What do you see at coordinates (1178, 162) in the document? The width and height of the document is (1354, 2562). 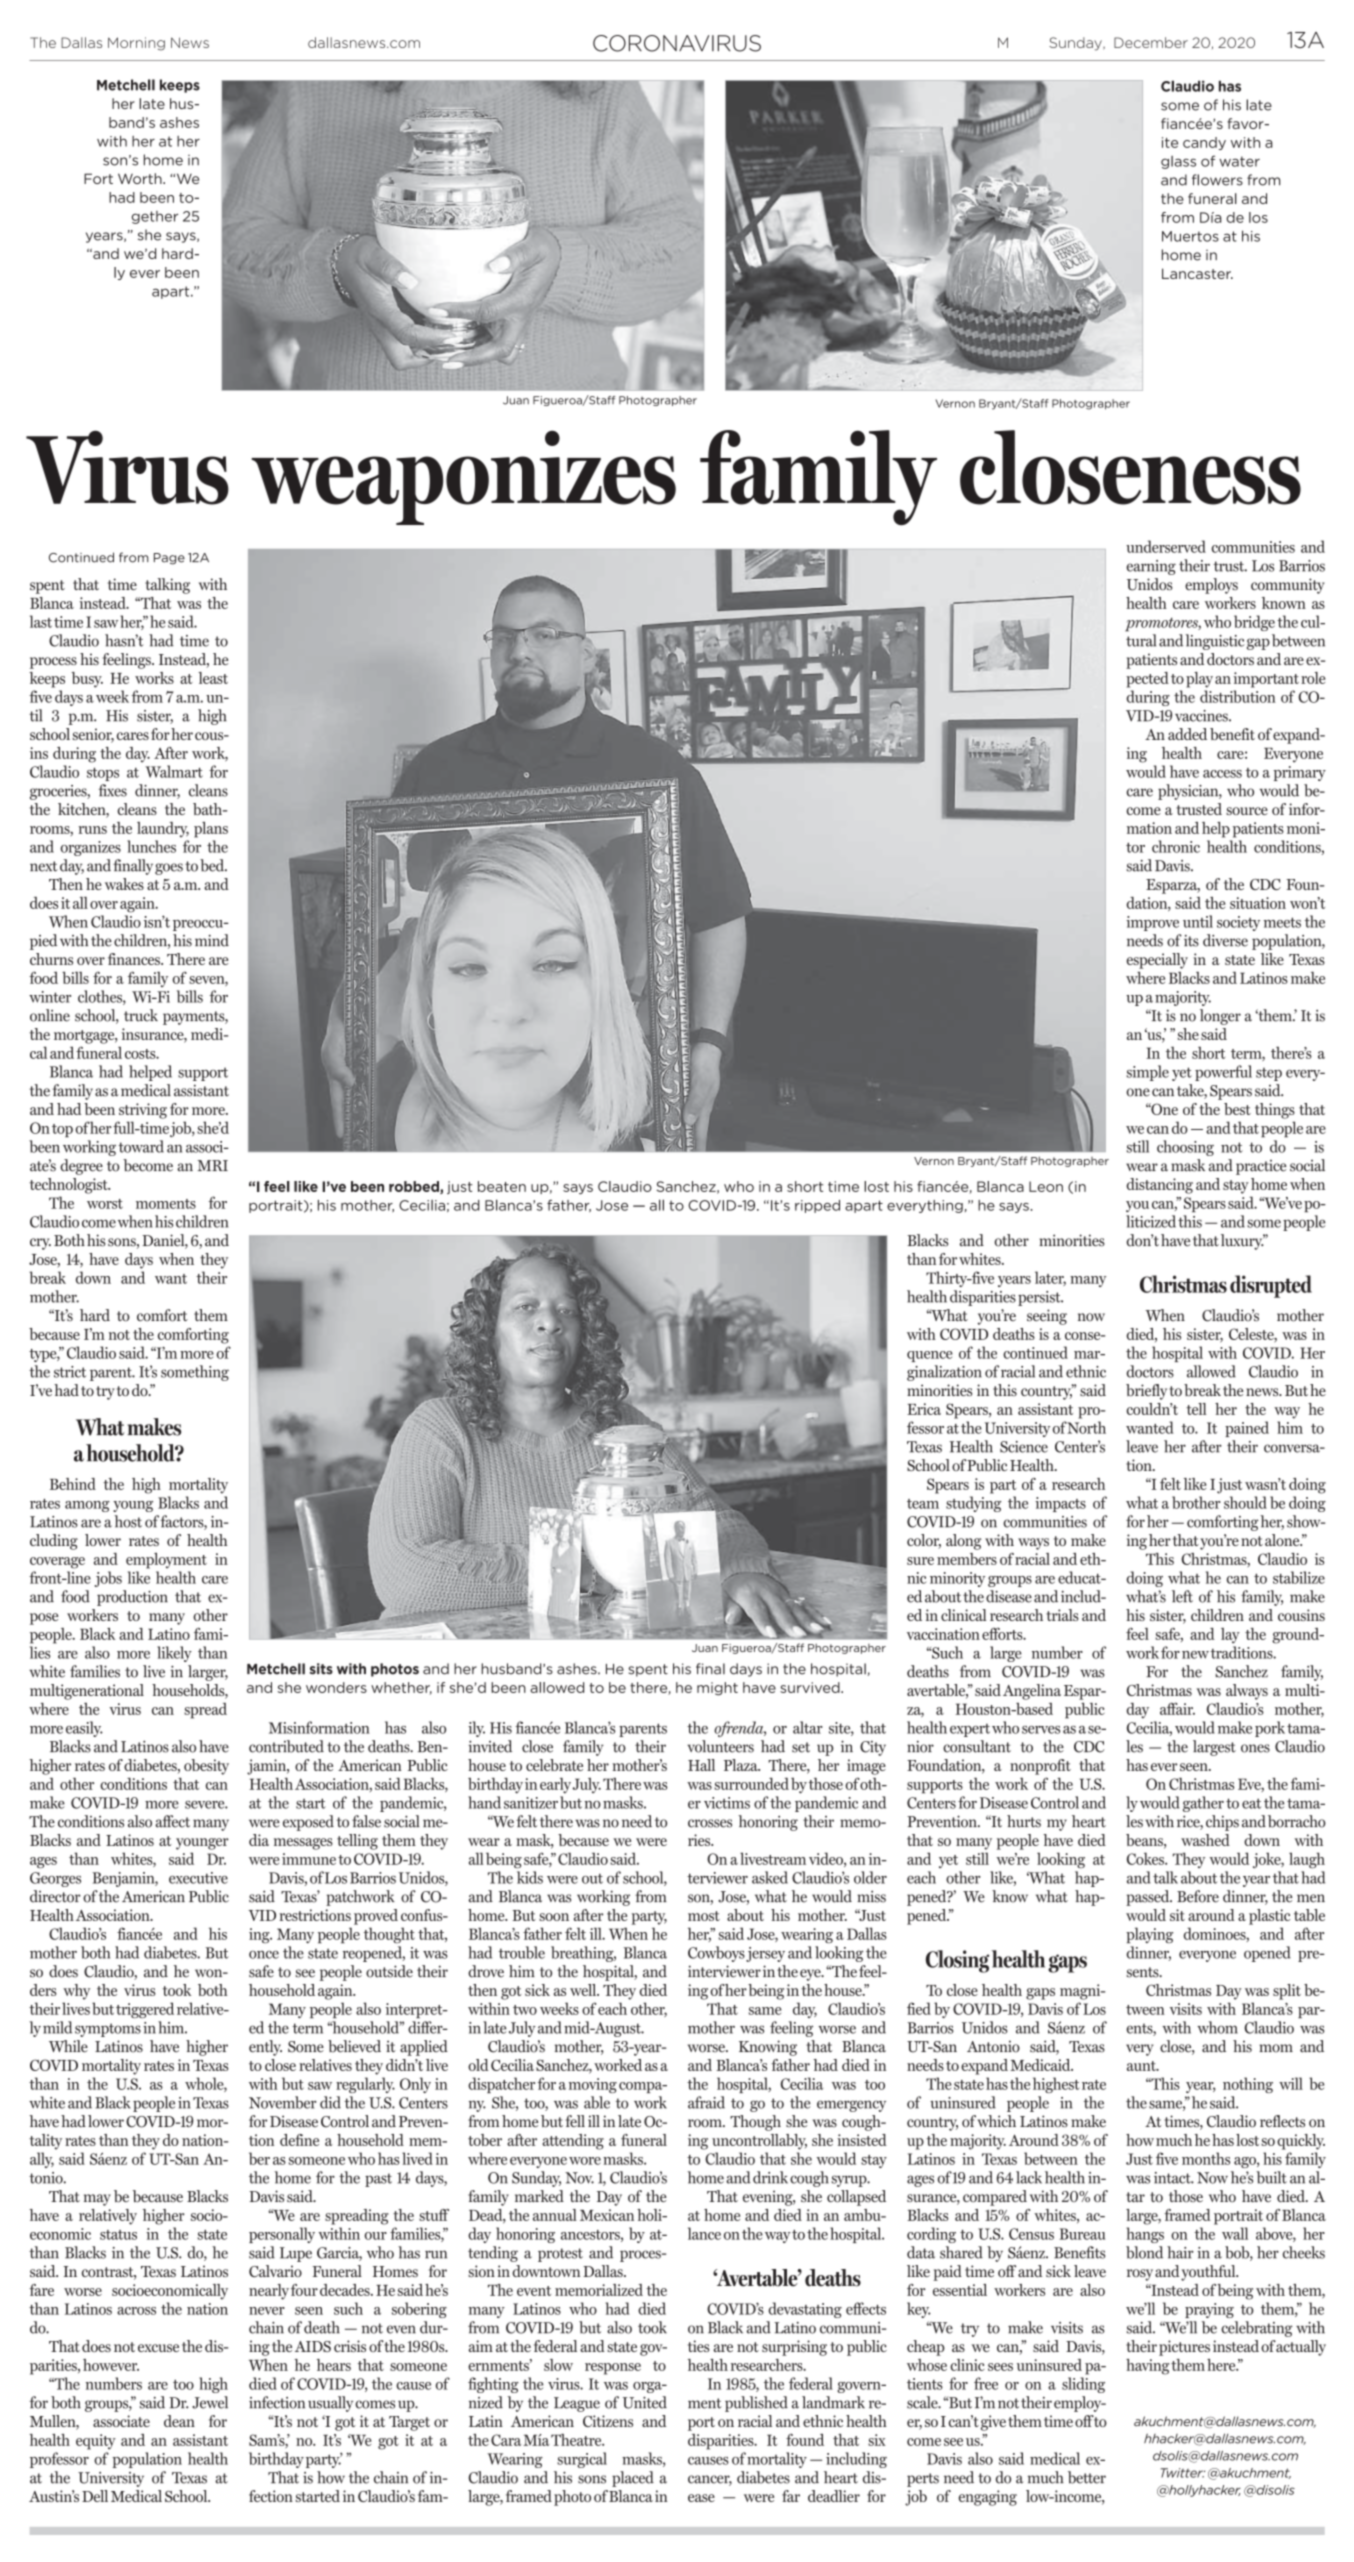 I see `glass` at bounding box center [1178, 162].
